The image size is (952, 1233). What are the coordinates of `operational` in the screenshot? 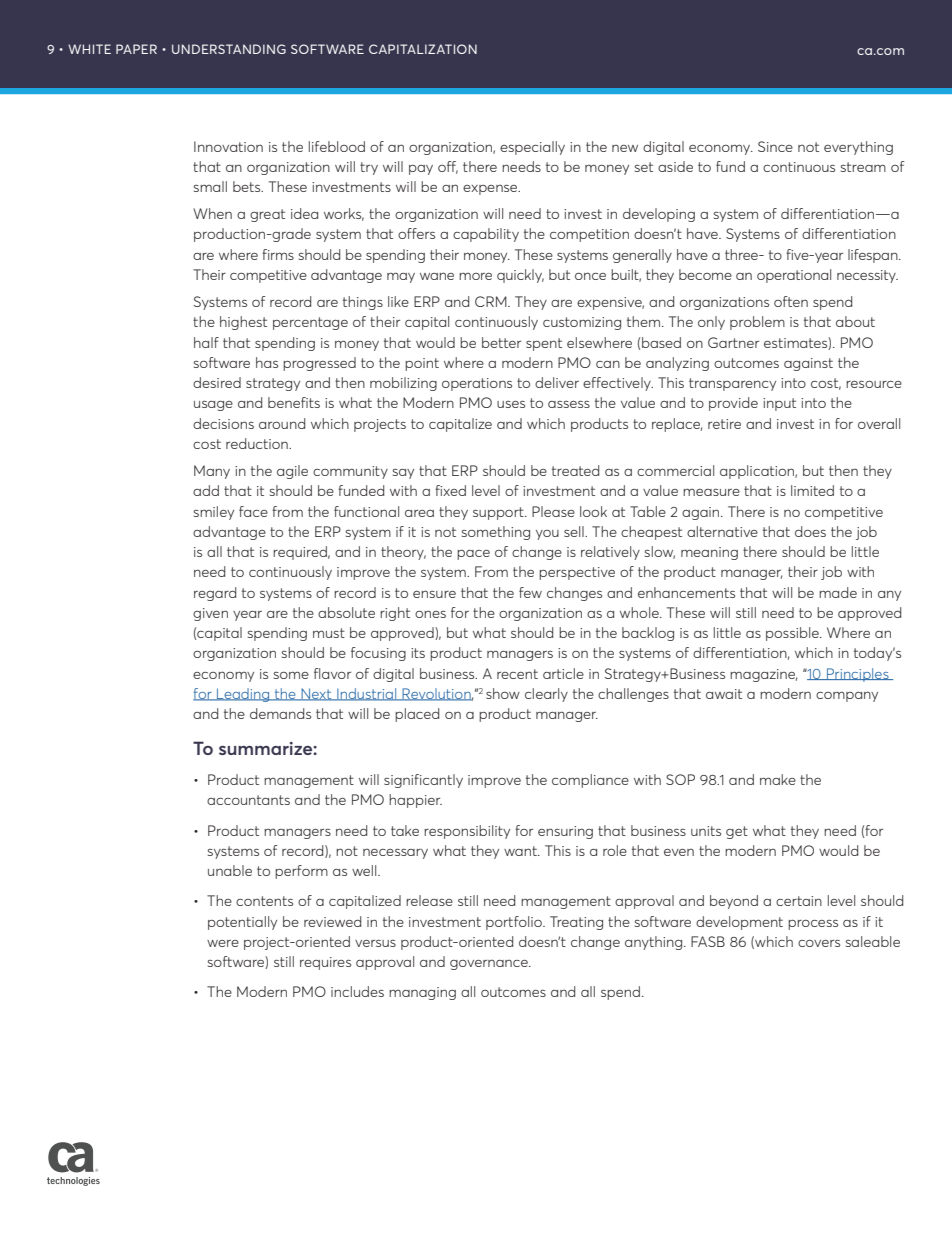 It's located at (794, 276).
